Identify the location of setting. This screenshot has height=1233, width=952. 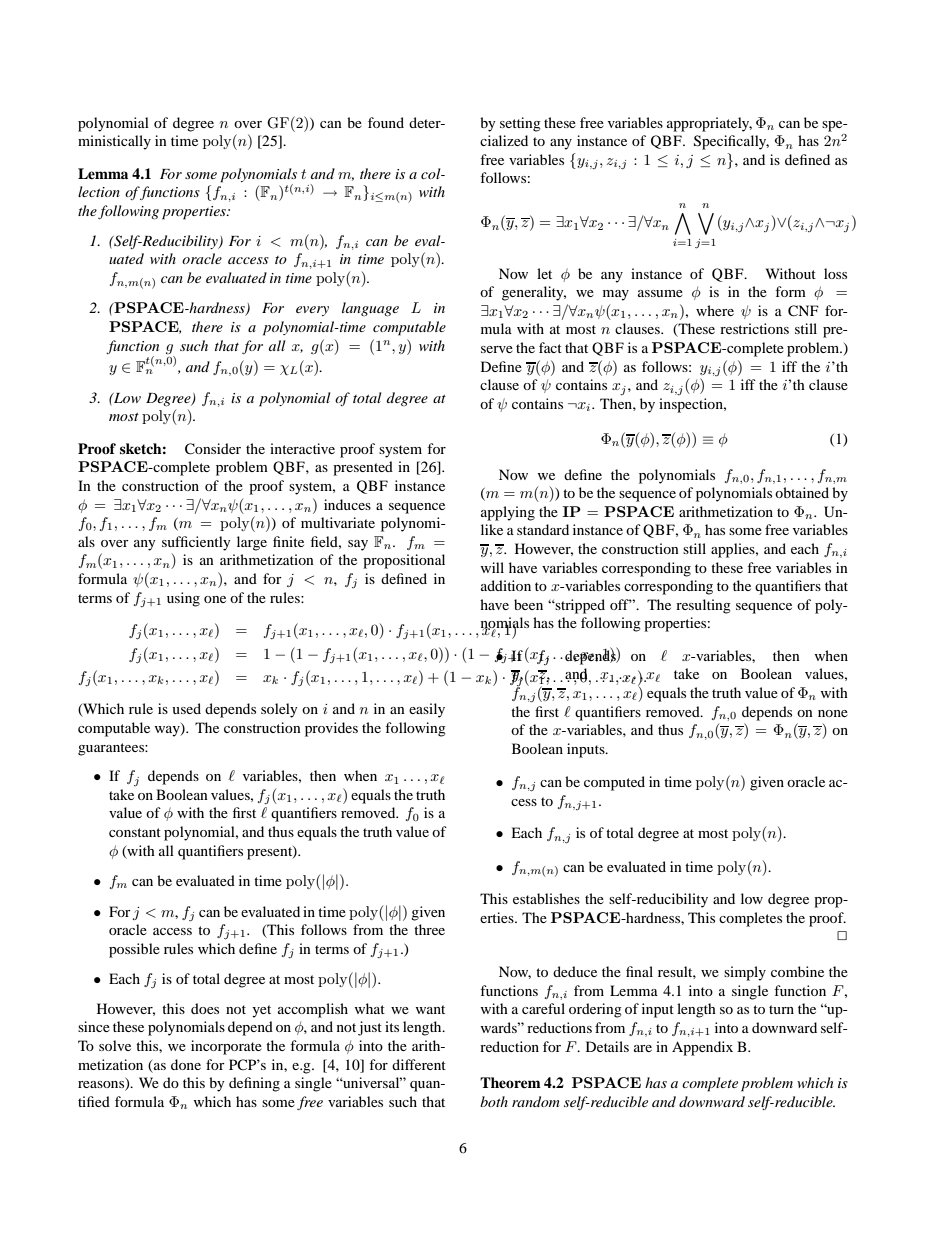
(520, 124).
